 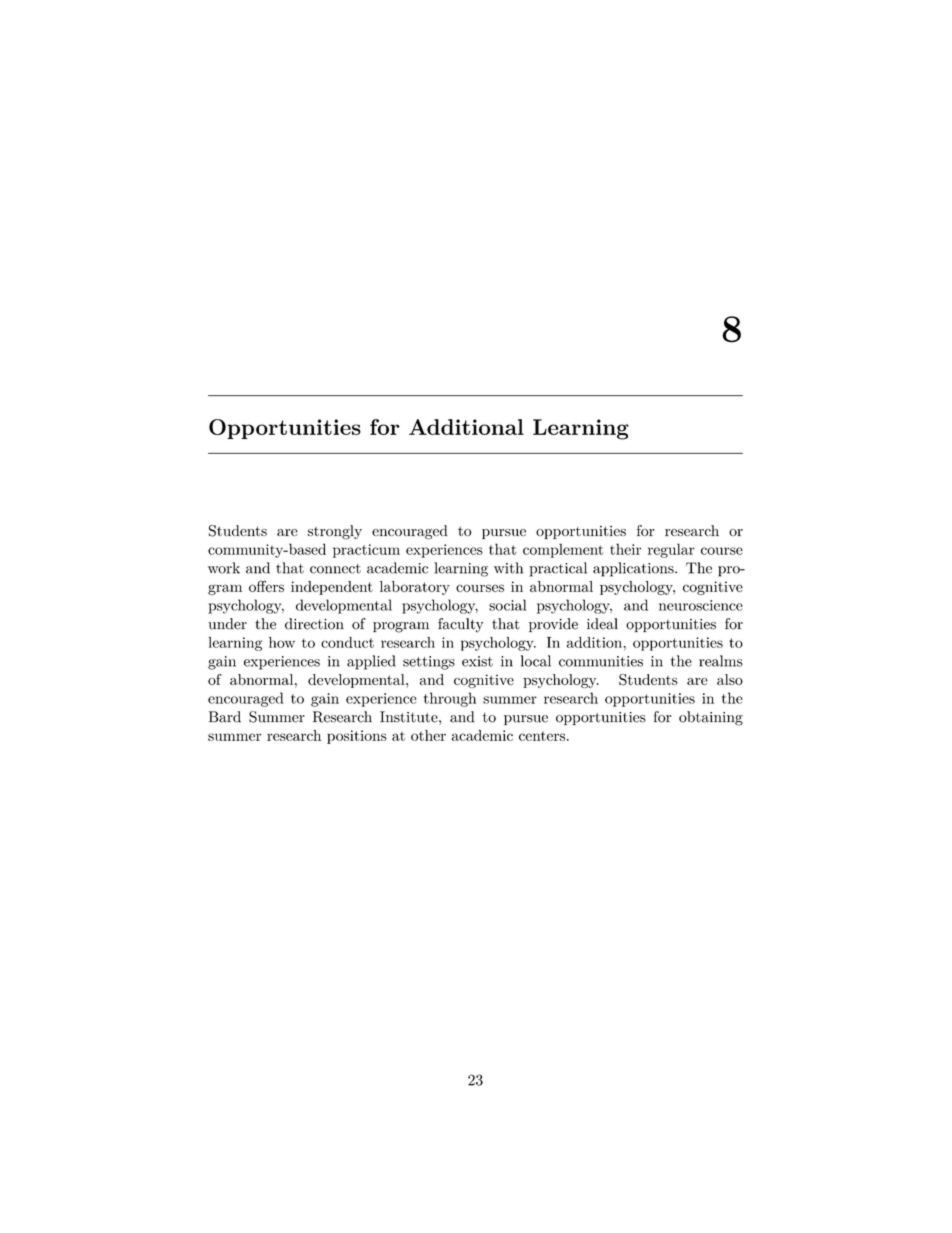 I want to click on also, so click(x=730, y=679).
